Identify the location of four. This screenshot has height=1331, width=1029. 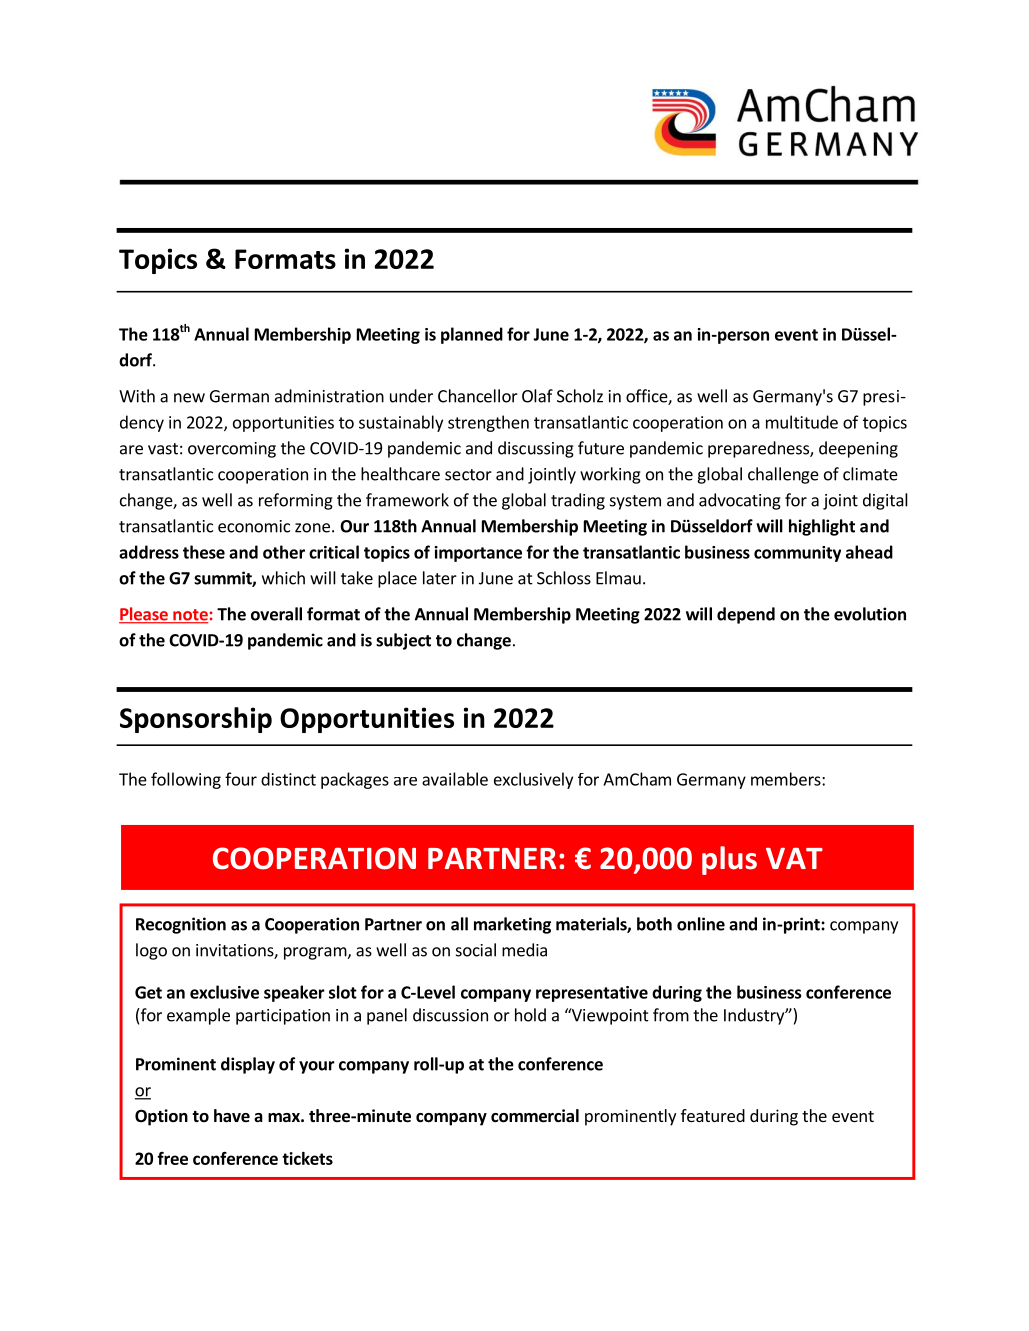
(241, 779).
